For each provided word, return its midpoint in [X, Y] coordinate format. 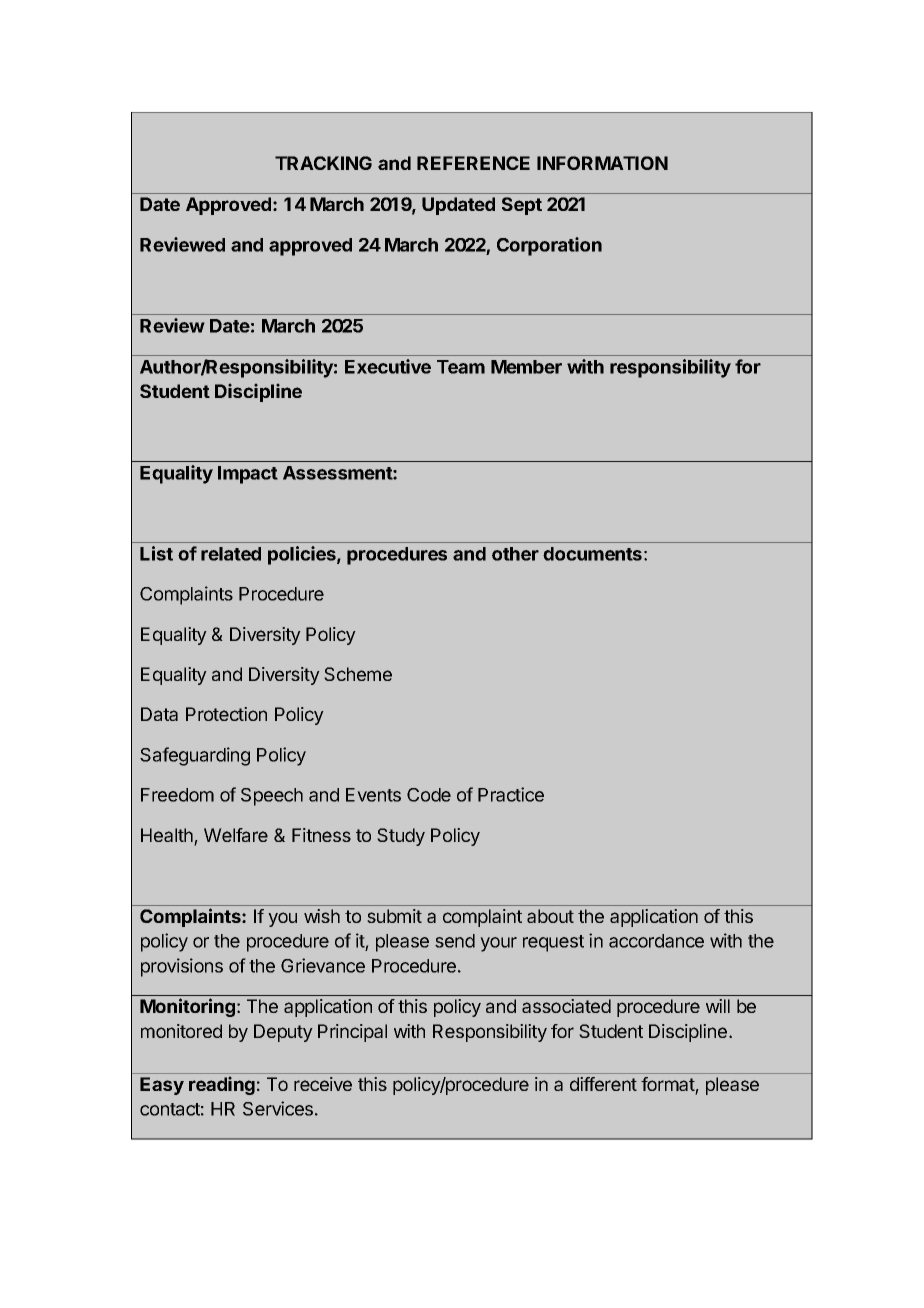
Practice [511, 794]
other [515, 554]
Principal [352, 1033]
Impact [248, 475]
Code [429, 795]
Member [526, 367]
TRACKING [323, 163]
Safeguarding [195, 756]
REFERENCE [473, 163]
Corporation [549, 246]
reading [222, 1085]
